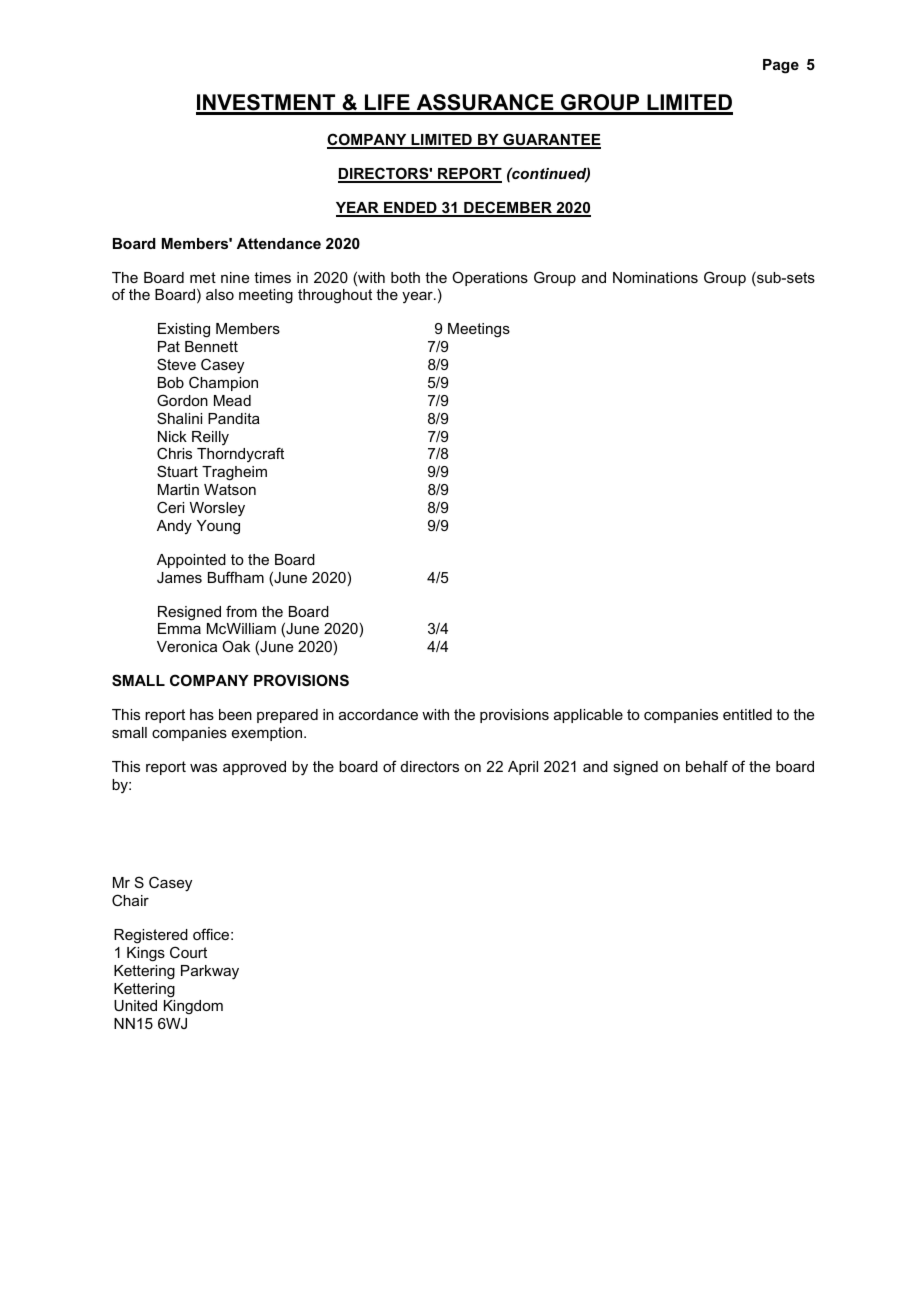 The width and height of the screenshot is (924, 1308). What do you see at coordinates (210, 972) in the screenshot?
I see `Parkway` at bounding box center [210, 972].
